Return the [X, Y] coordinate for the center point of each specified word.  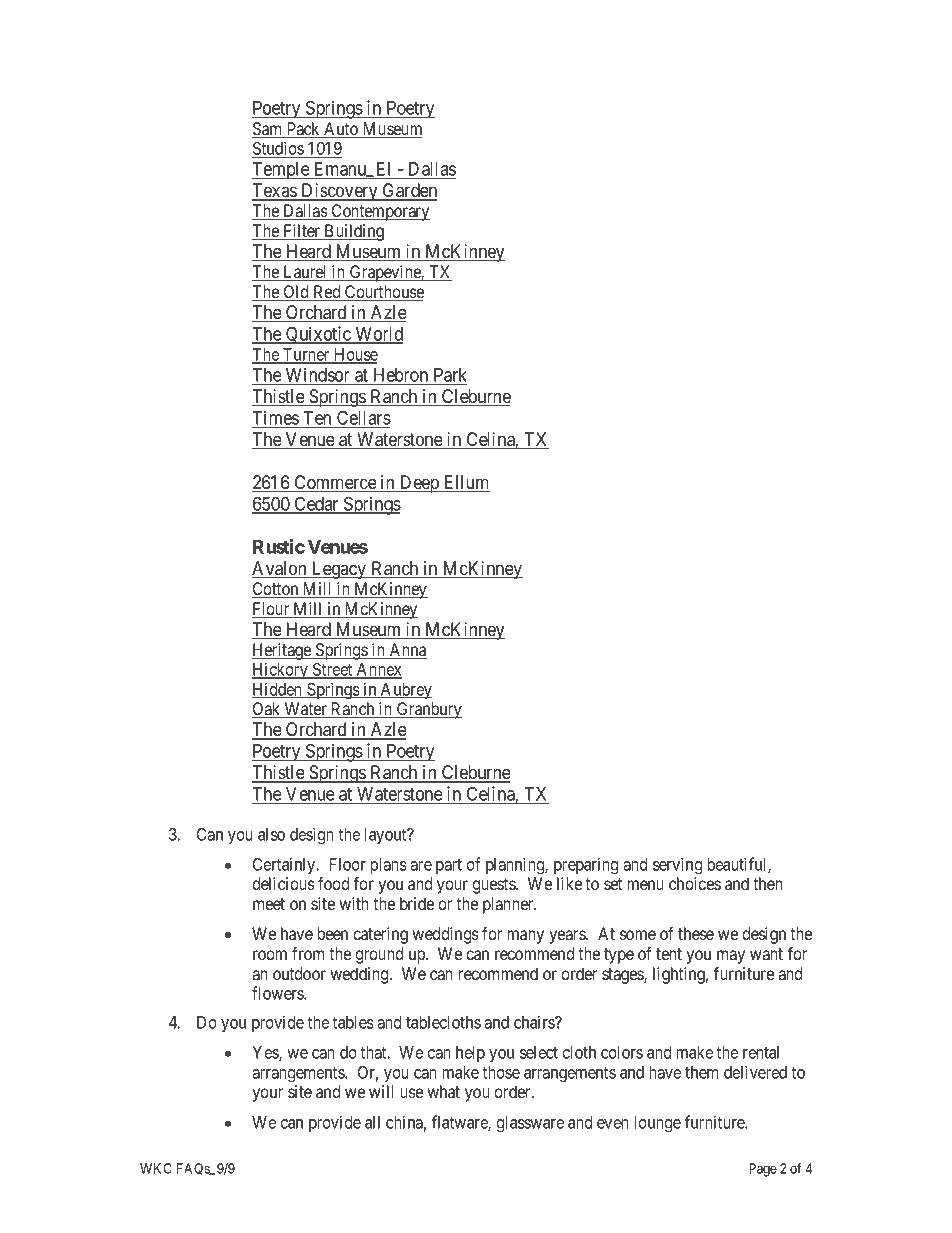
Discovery [339, 192]
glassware [530, 1124]
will [381, 1091]
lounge [657, 1124]
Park [450, 375]
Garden [409, 191]
